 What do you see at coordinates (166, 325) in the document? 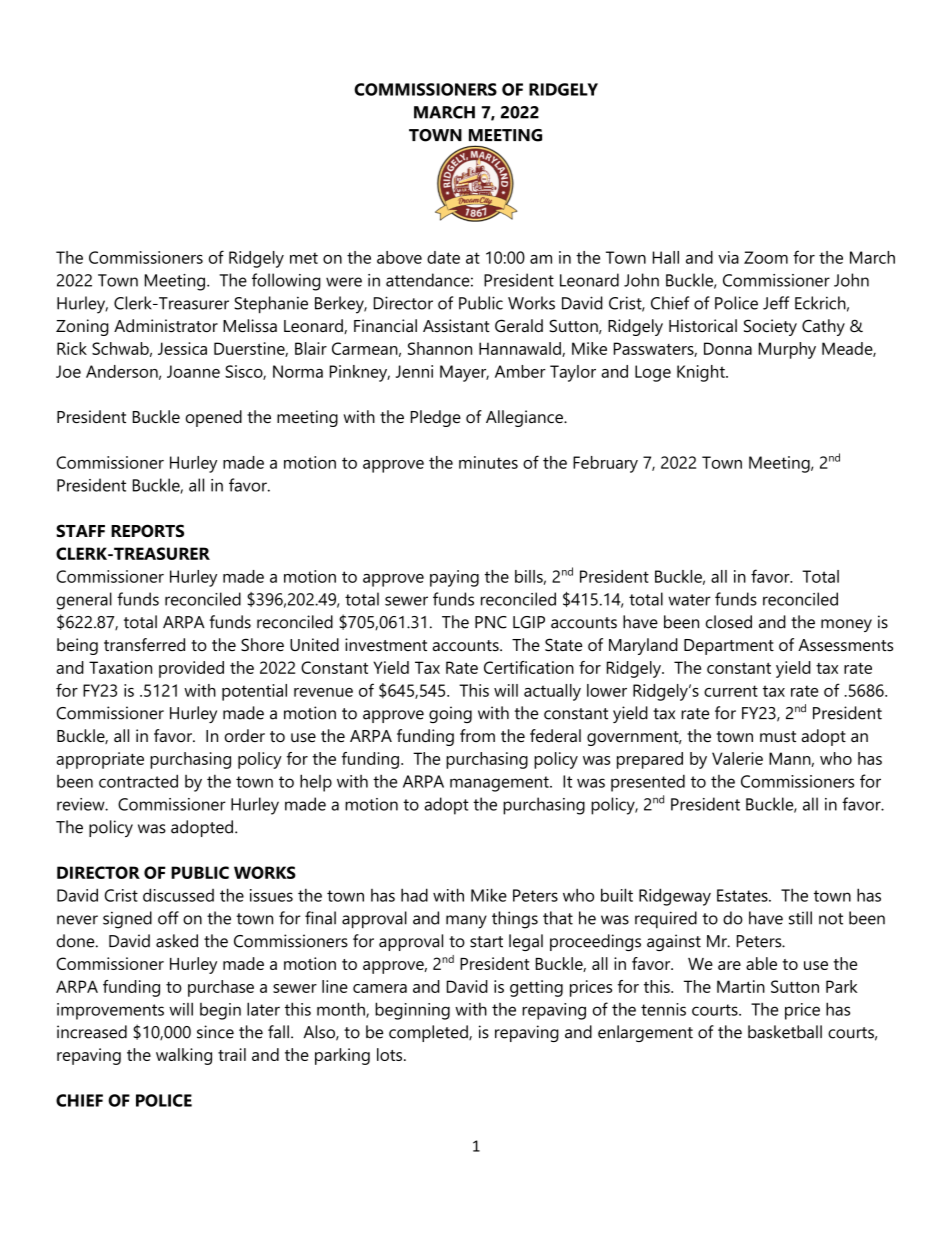
I see `Administrator` at bounding box center [166, 325].
